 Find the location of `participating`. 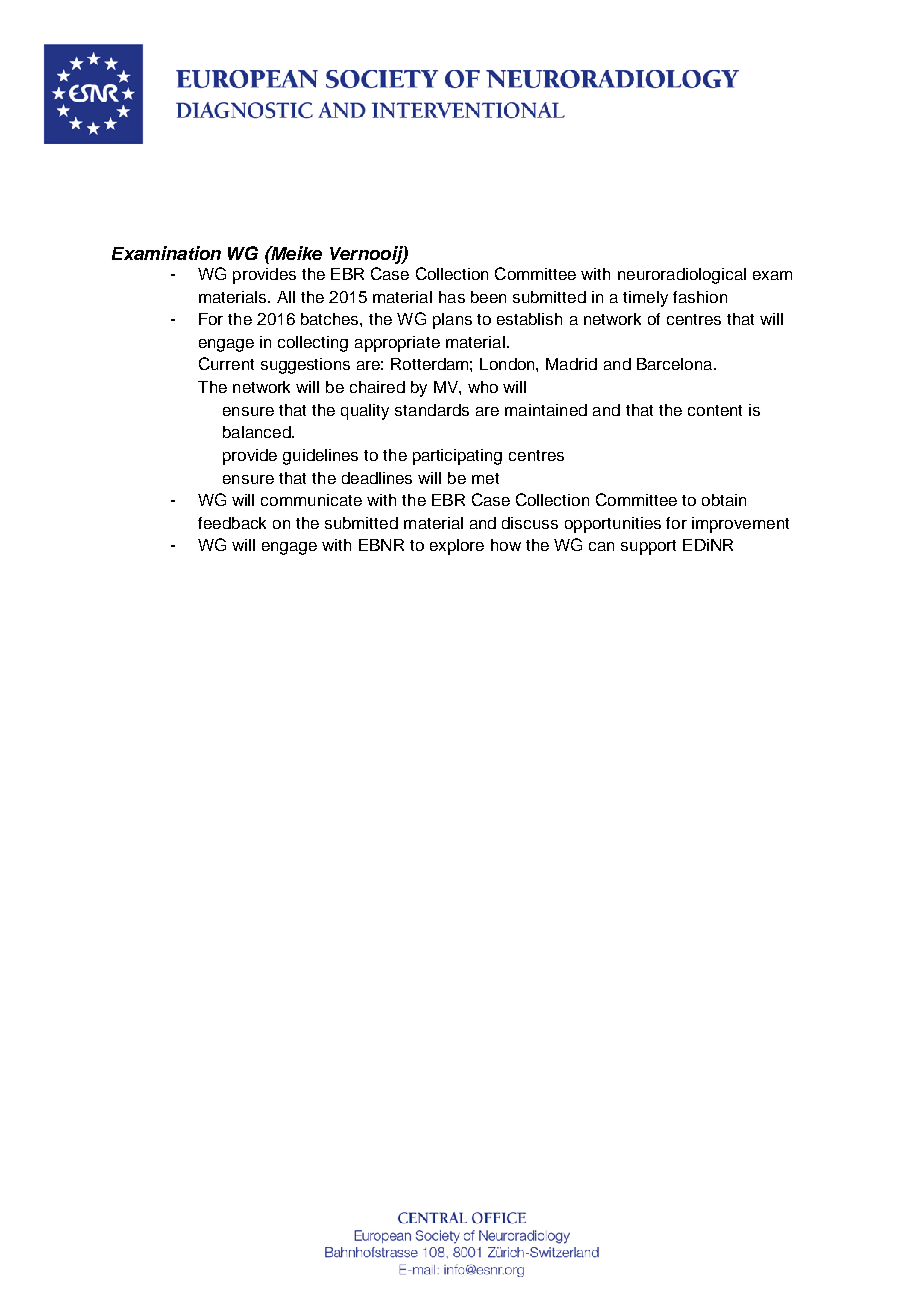

participating is located at coordinates (457, 457).
